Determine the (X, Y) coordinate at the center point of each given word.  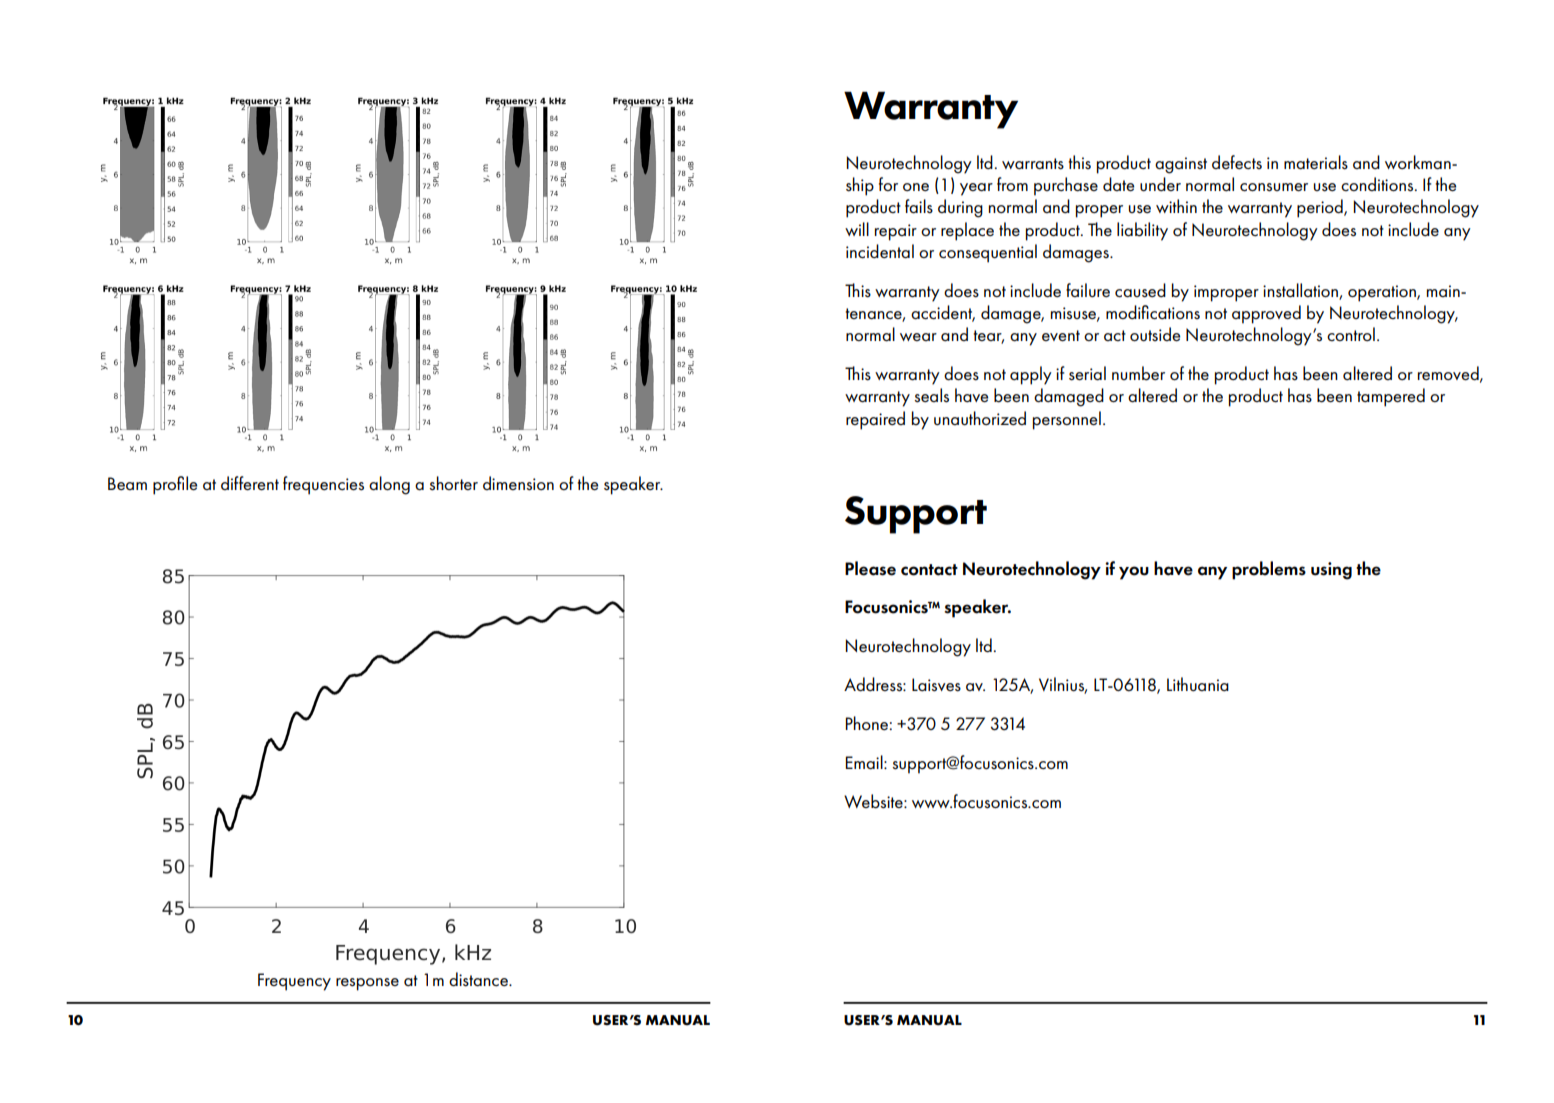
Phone (867, 723)
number (1138, 373)
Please (870, 568)
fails (919, 206)
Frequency (294, 982)
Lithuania (1198, 684)
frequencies (323, 485)
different (250, 483)
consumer (1274, 187)
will (857, 229)
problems (1269, 570)
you (1134, 573)
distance (479, 979)
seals (931, 395)
